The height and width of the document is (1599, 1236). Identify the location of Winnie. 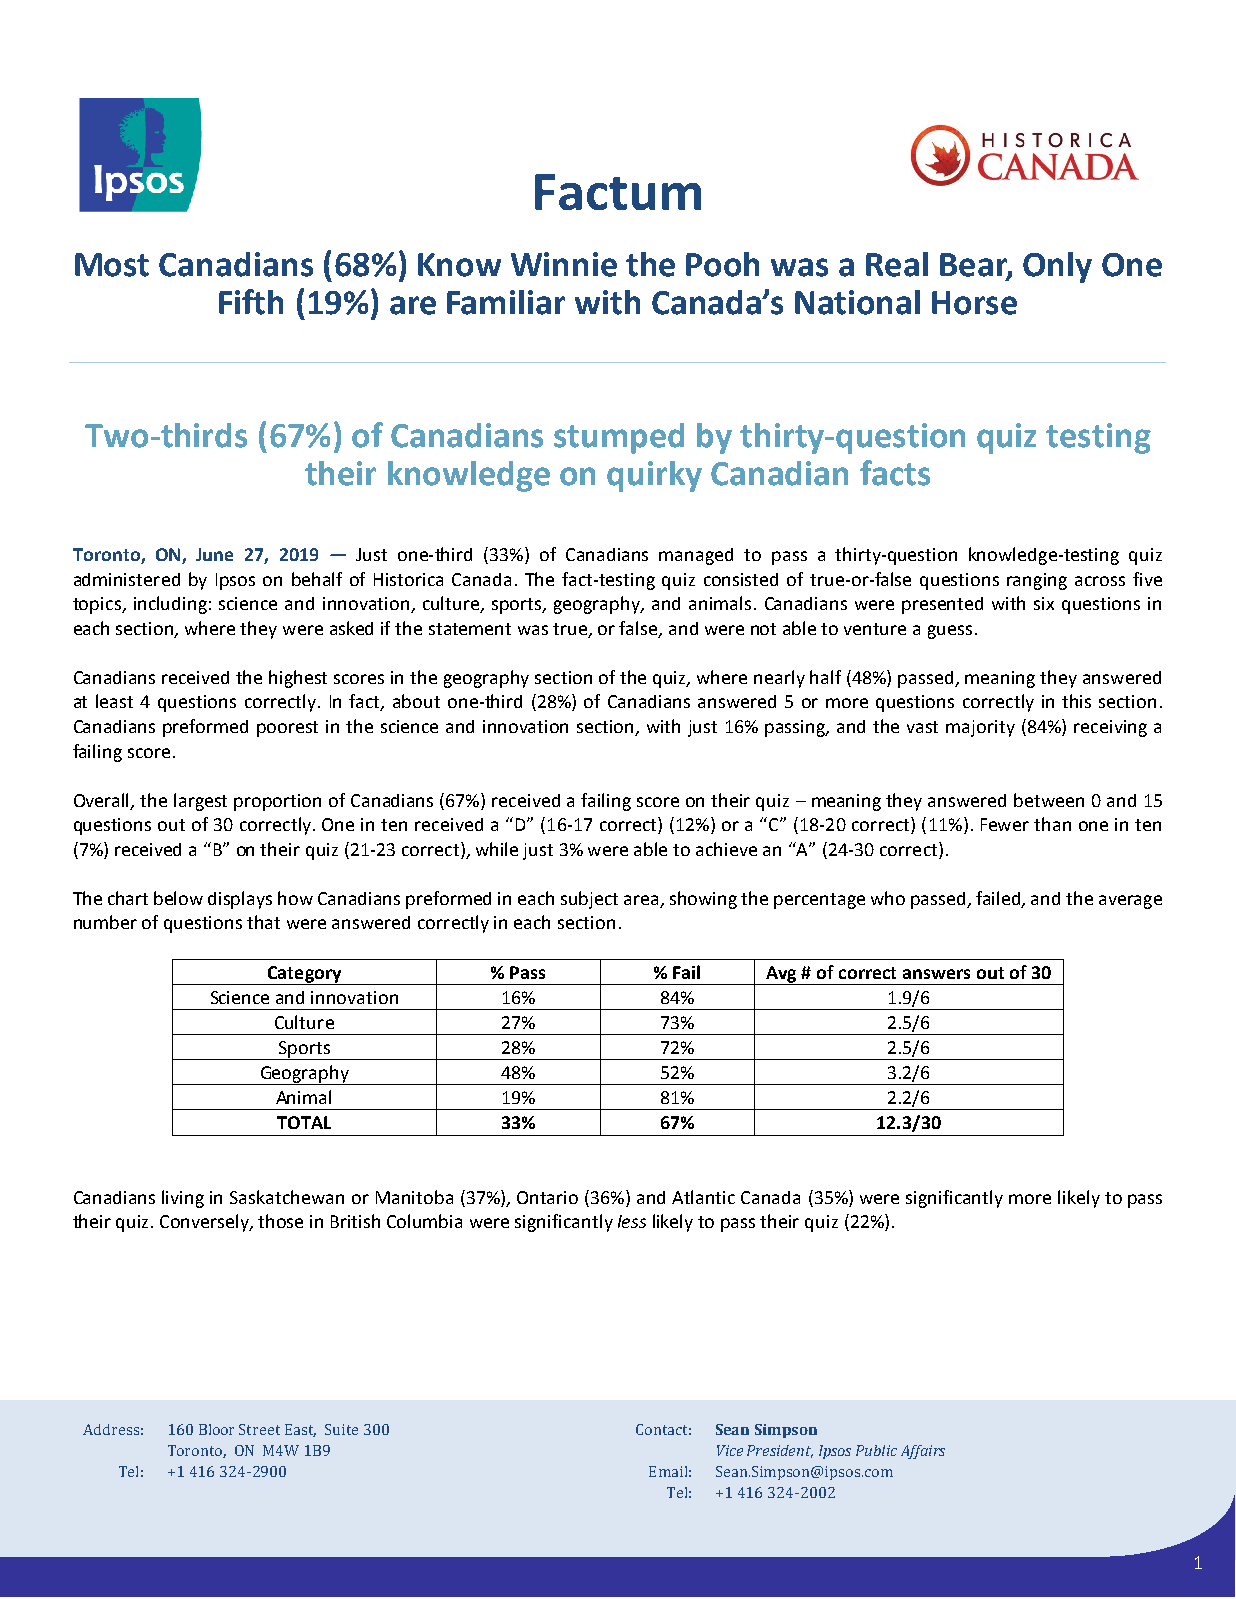
(564, 264).
